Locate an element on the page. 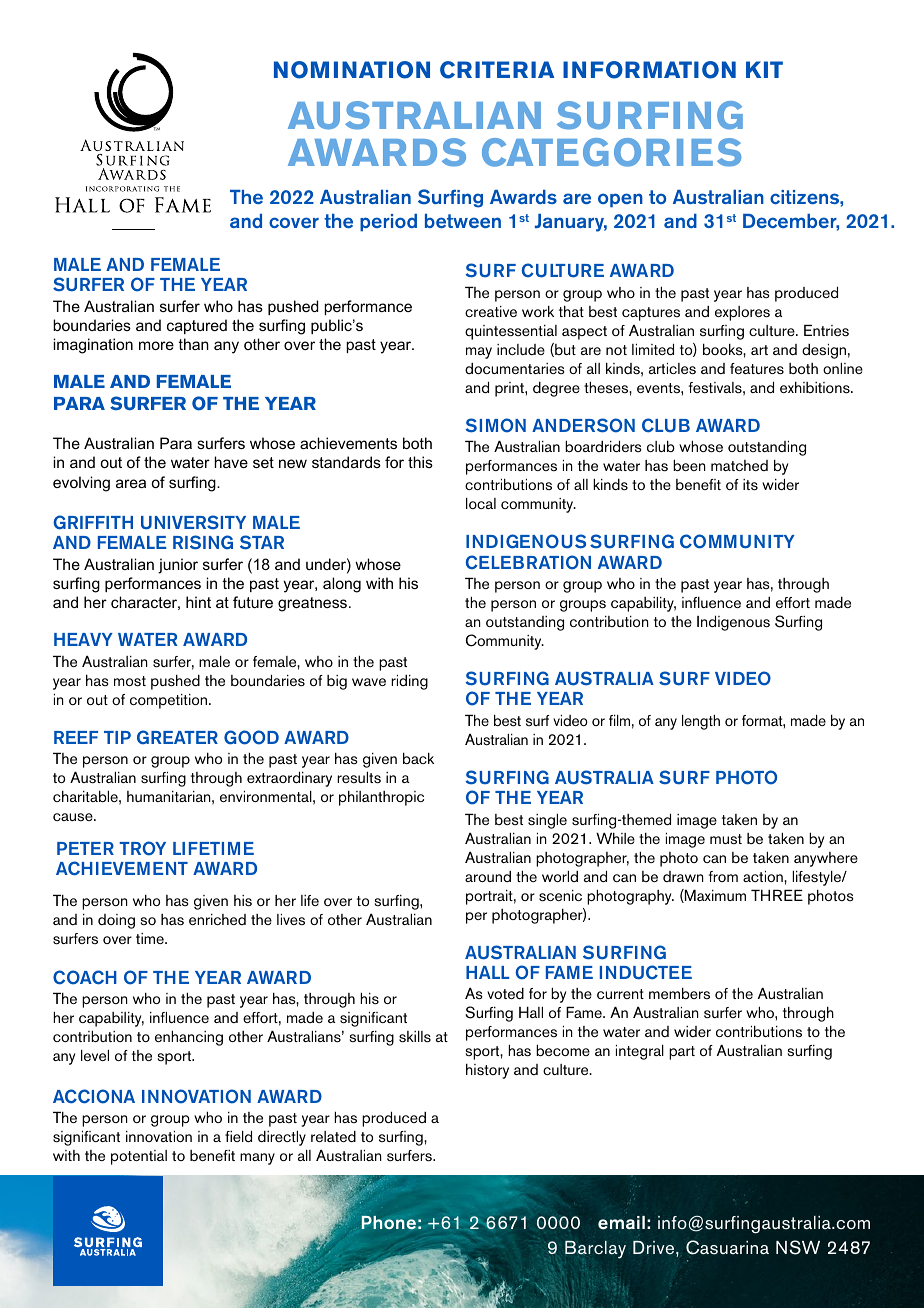 The height and width of the page is (1308, 924). TROY is located at coordinates (142, 848).
